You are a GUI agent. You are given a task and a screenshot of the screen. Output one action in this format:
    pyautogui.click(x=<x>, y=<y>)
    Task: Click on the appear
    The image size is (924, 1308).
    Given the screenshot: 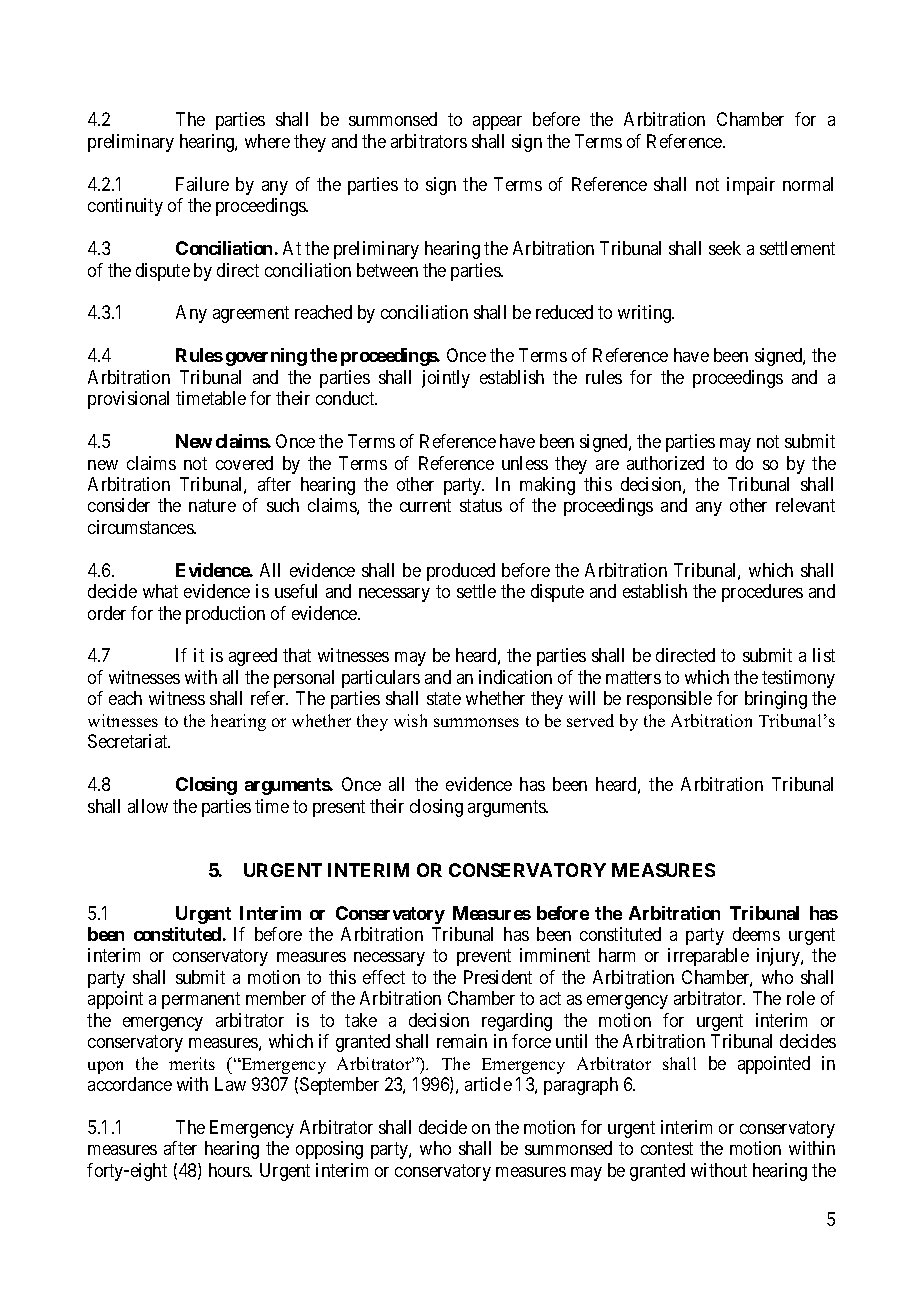 What is the action you would take?
    pyautogui.click(x=497, y=123)
